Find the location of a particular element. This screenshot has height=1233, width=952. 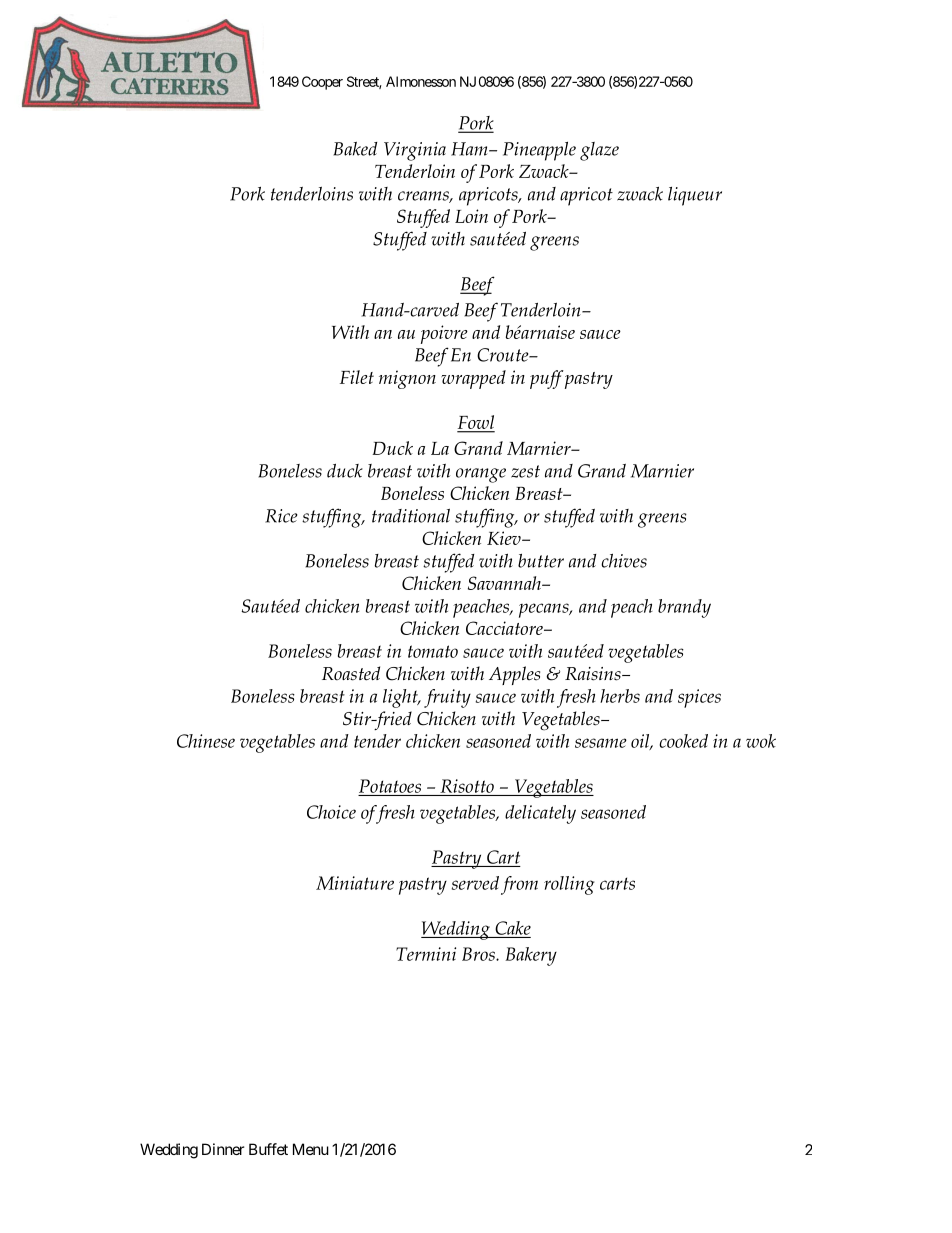

spices is located at coordinates (699, 698).
